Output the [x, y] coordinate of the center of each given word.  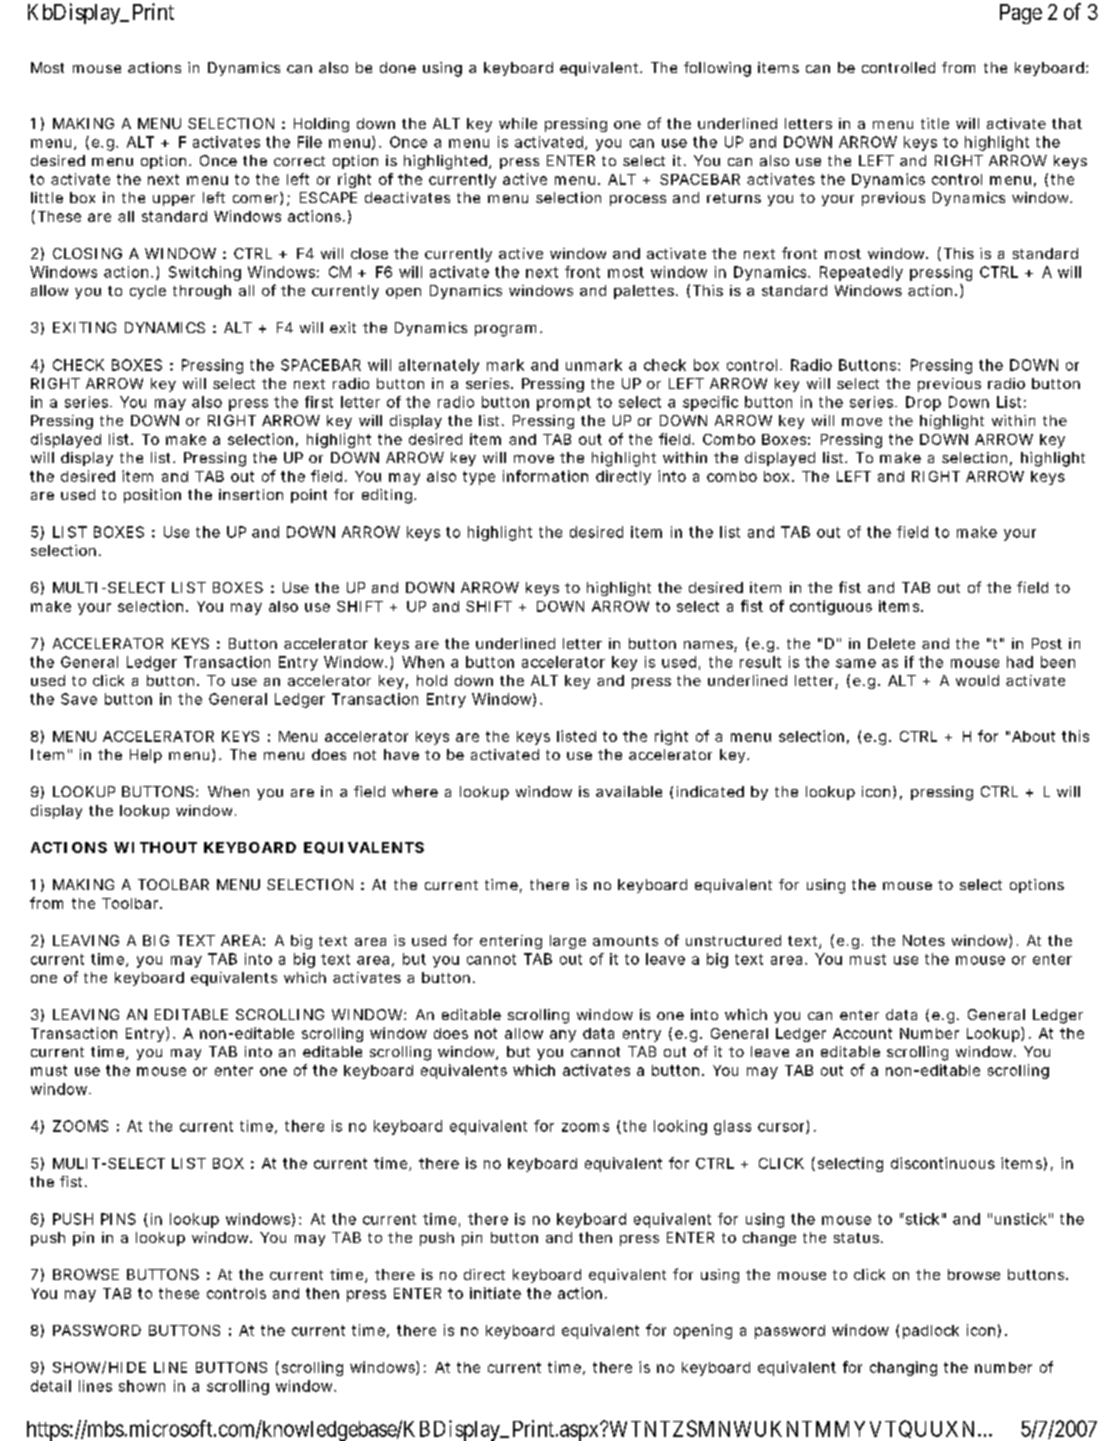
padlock [931, 1332]
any [563, 1036]
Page [1021, 14]
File [310, 142]
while [518, 123]
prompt [564, 404]
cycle [148, 292]
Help [146, 756]
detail [51, 1386]
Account [862, 1033]
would [977, 680]
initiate [495, 1293]
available [629, 791]
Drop [923, 403]
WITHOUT [155, 847]
